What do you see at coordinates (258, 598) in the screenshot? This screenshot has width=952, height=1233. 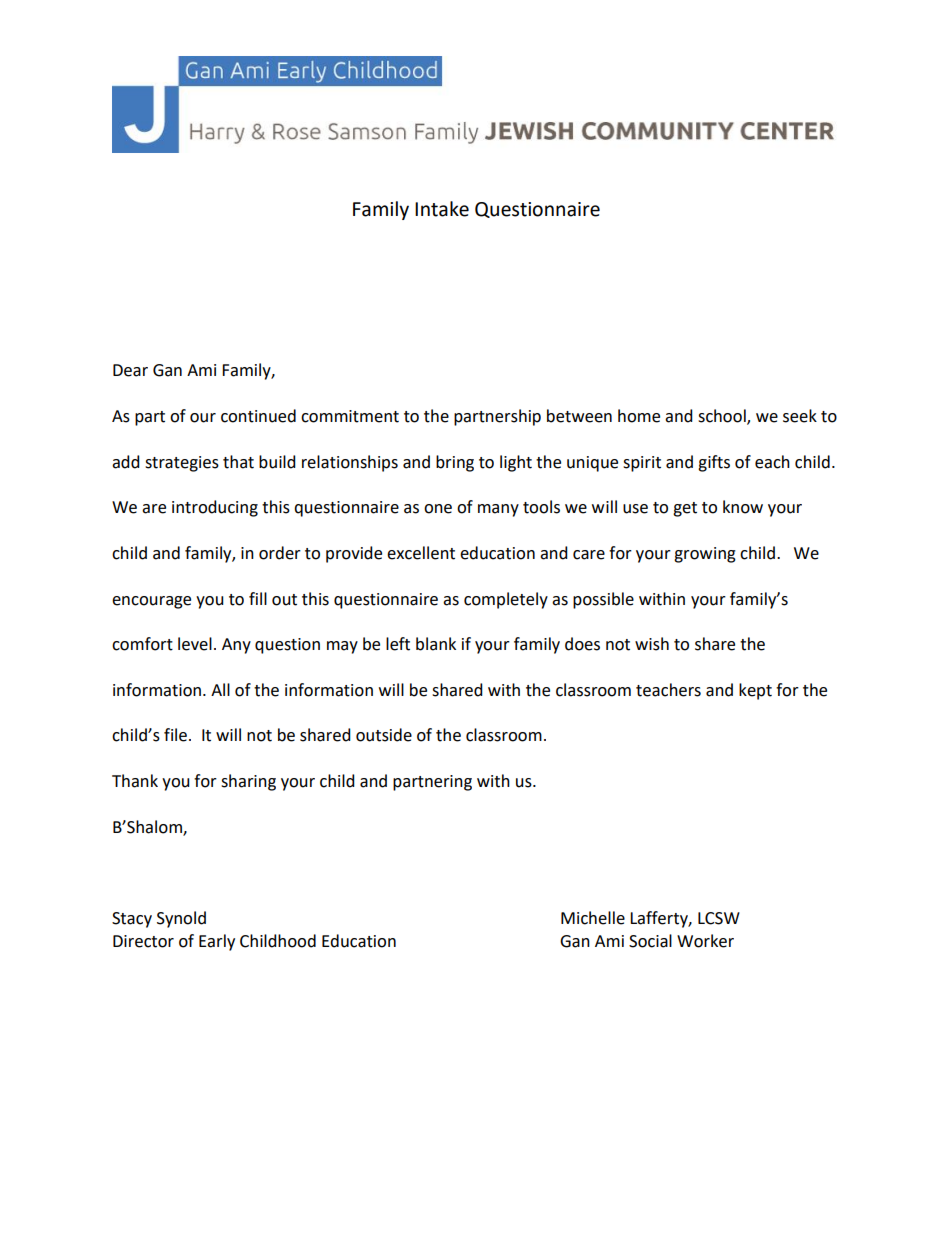 I see `fill` at bounding box center [258, 598].
